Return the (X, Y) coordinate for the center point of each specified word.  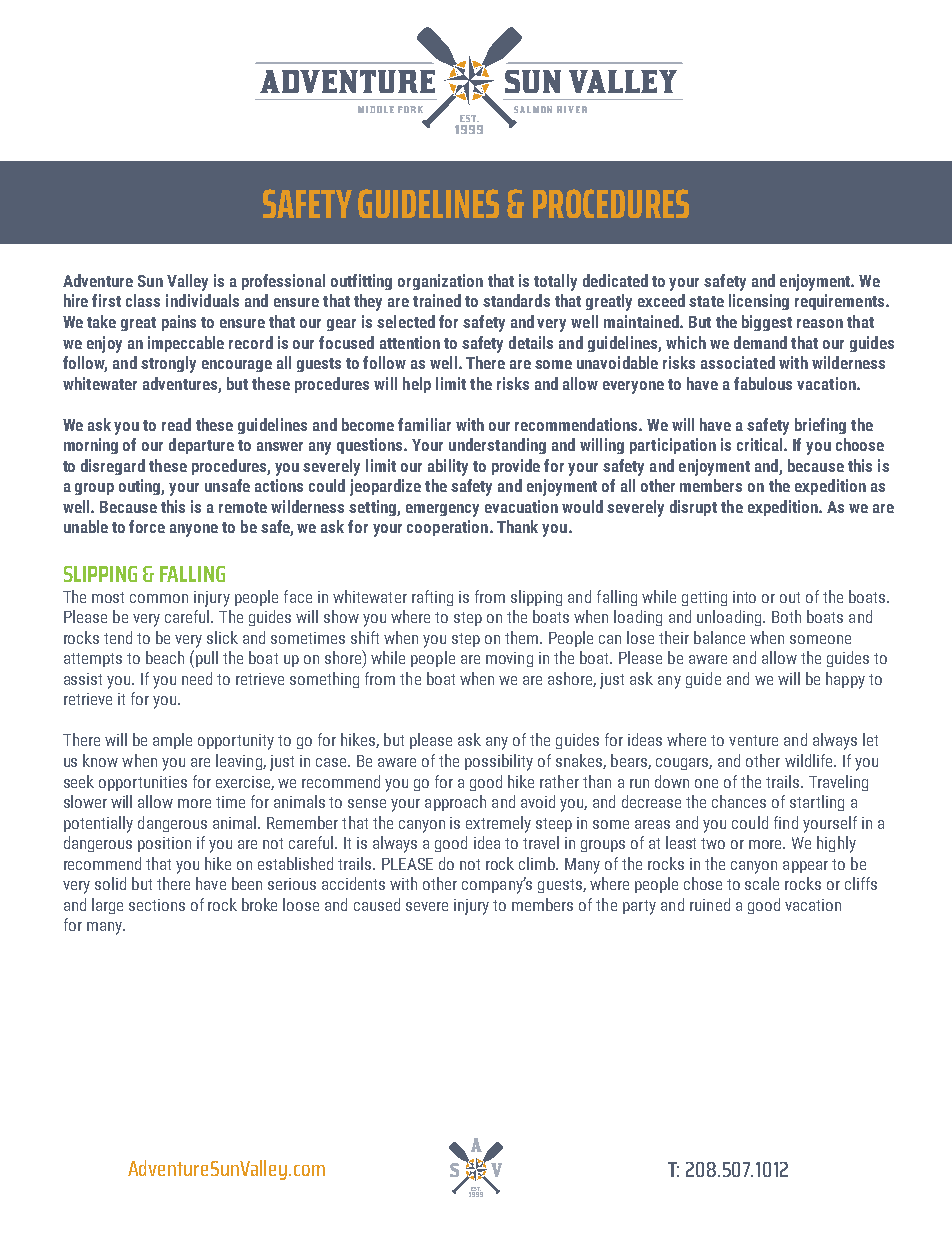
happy (845, 680)
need (197, 678)
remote (243, 507)
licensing (759, 302)
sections (157, 905)
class (143, 300)
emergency (442, 510)
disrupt (693, 508)
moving (509, 659)
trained (437, 300)
